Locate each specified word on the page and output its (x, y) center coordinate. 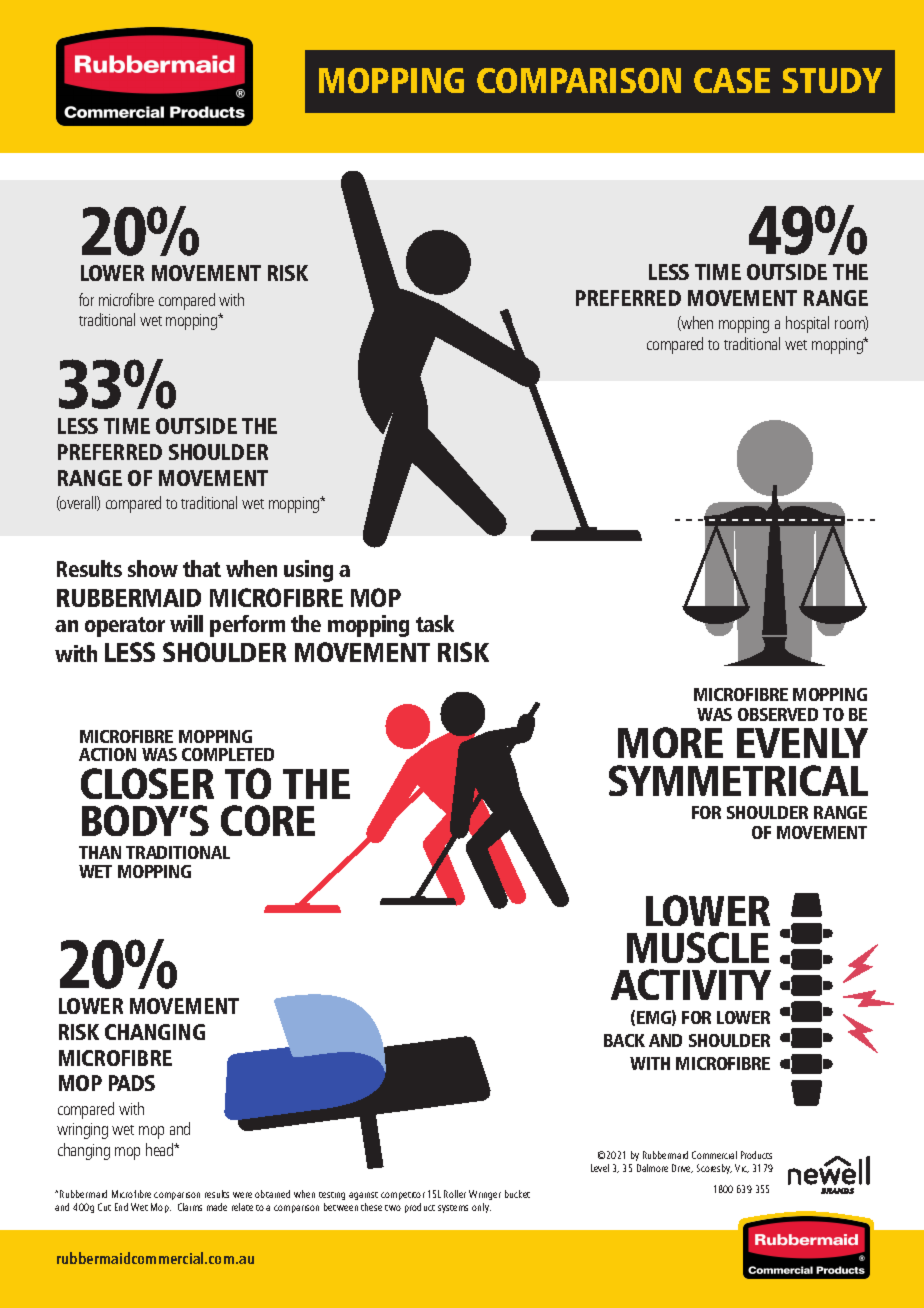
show (153, 568)
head (161, 1149)
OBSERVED (778, 714)
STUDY (832, 80)
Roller (455, 1194)
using (308, 571)
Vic (742, 1168)
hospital (807, 324)
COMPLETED (228, 754)
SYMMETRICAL (738, 780)
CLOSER (147, 783)
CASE (732, 80)
